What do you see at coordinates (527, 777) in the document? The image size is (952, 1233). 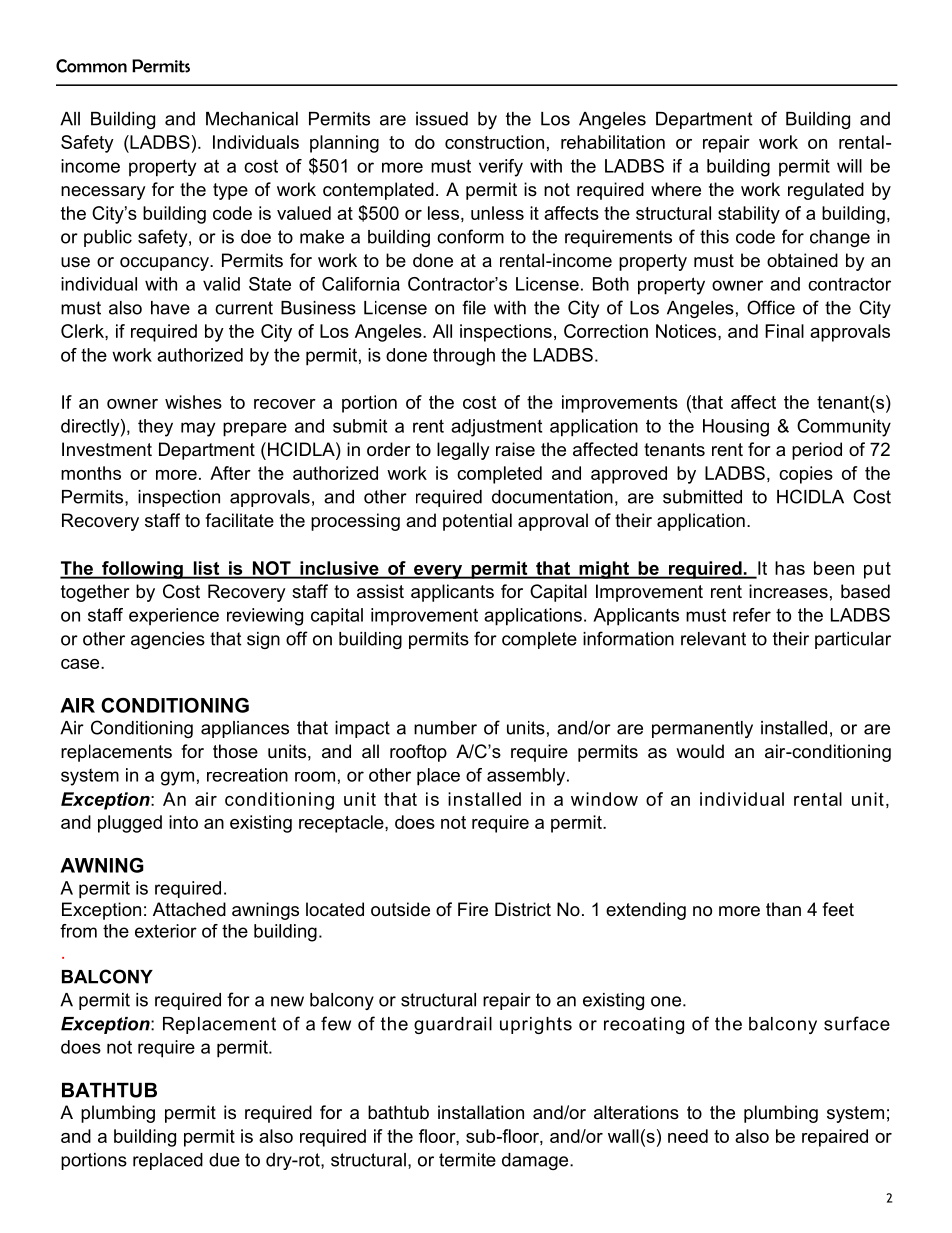 I see `assembly` at bounding box center [527, 777].
